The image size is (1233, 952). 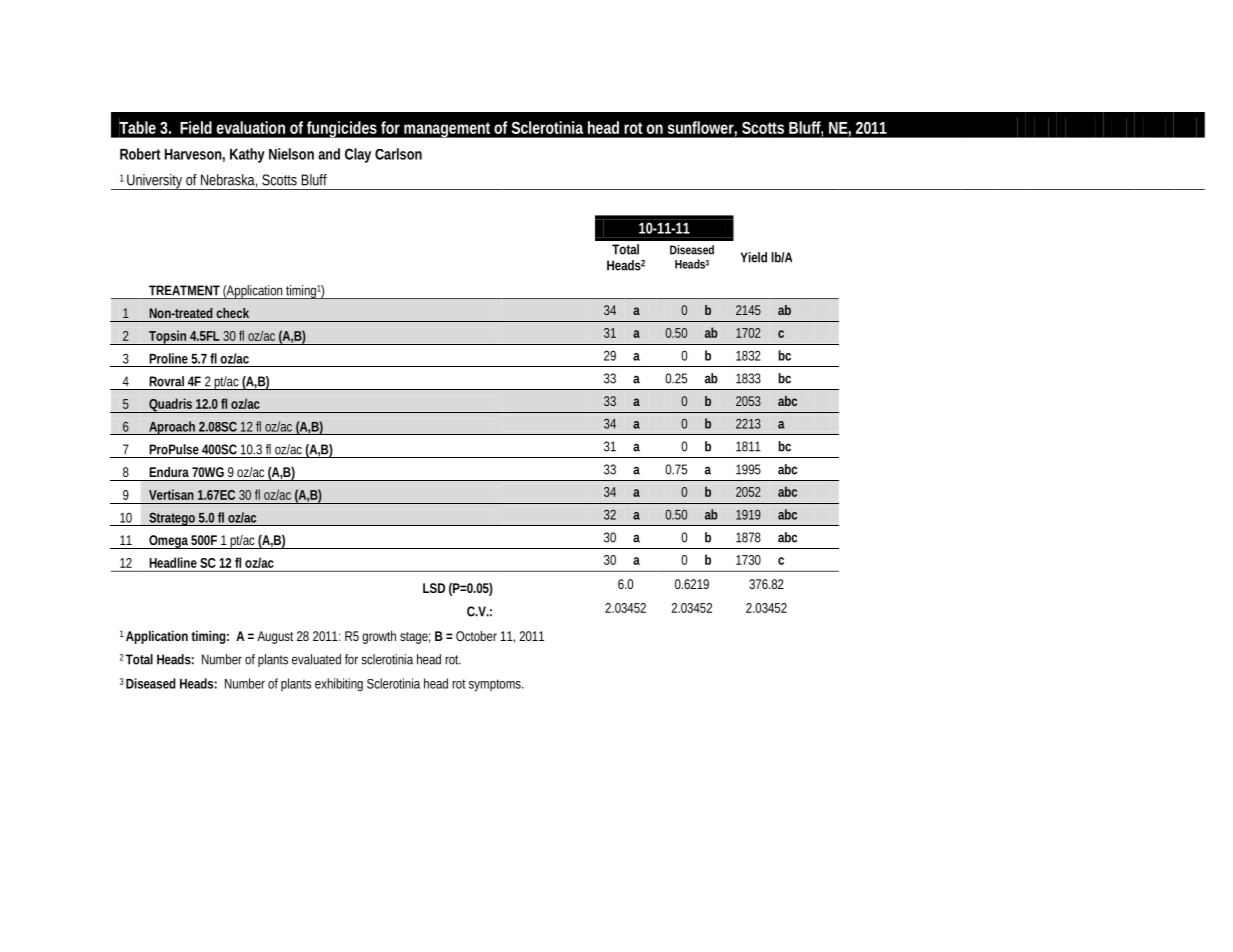 What do you see at coordinates (754, 257) in the screenshot?
I see `Yield` at bounding box center [754, 257].
